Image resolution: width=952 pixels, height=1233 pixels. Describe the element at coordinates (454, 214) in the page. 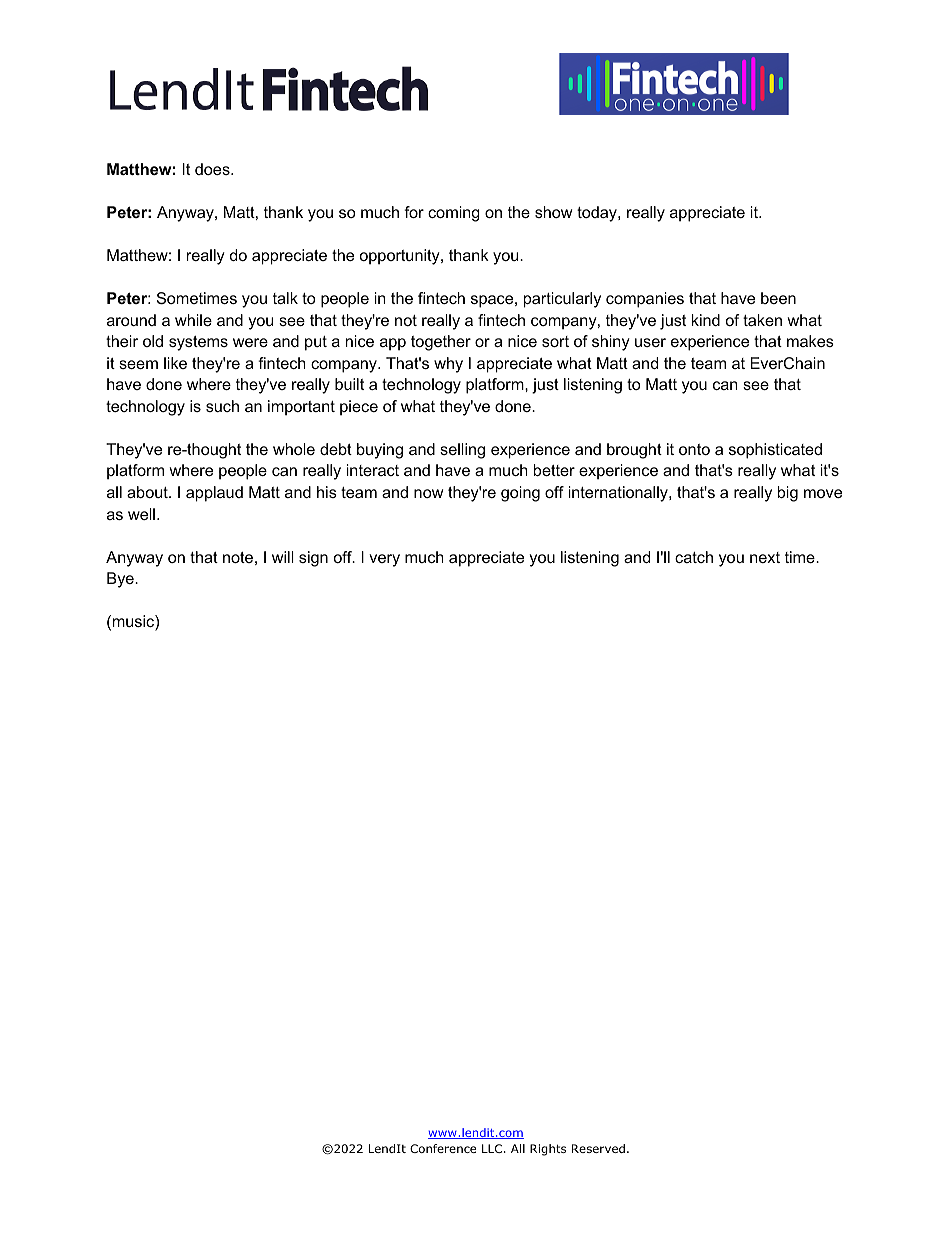

I see `coming` at that location.
